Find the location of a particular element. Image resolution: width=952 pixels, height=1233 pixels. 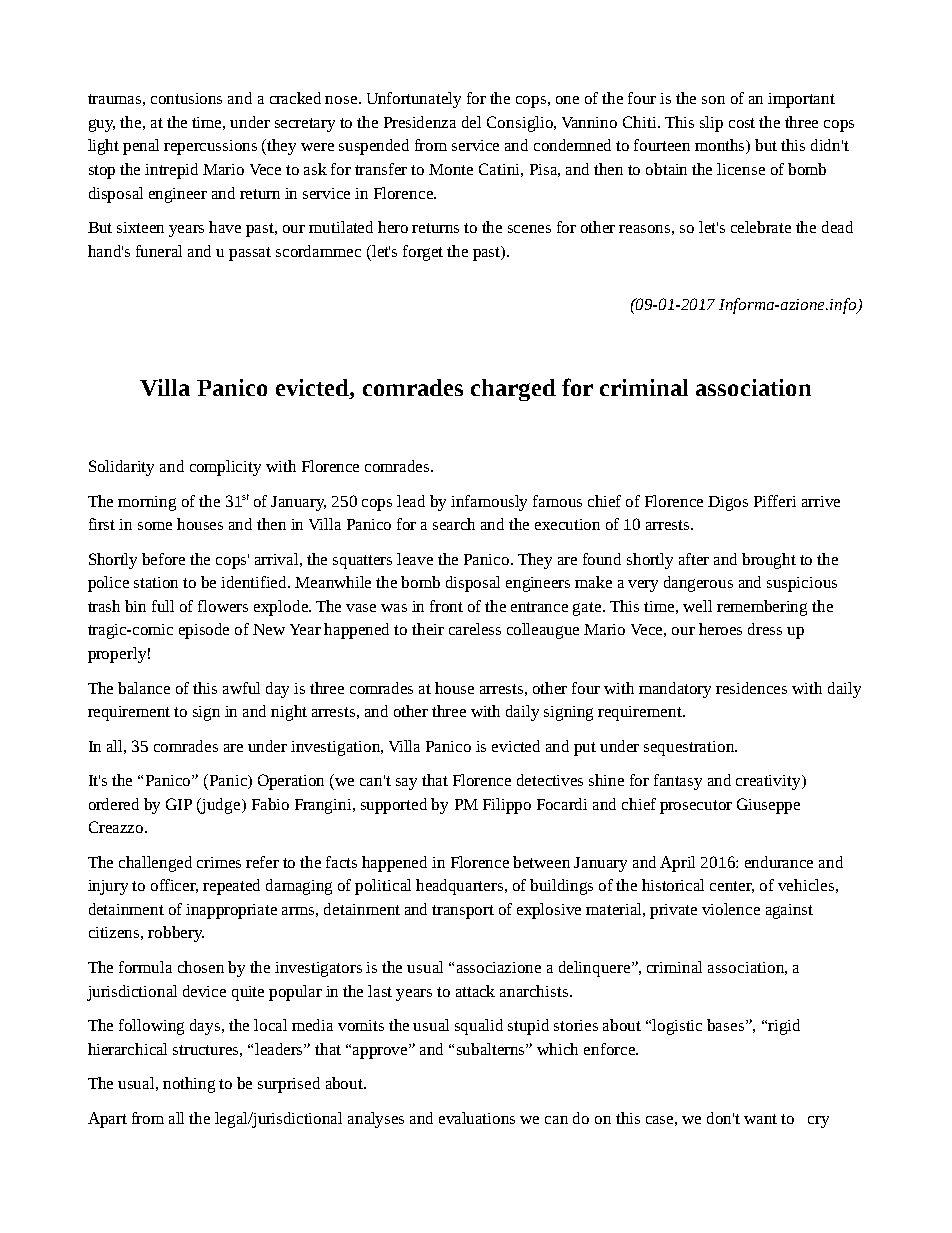

cost is located at coordinates (742, 123).
